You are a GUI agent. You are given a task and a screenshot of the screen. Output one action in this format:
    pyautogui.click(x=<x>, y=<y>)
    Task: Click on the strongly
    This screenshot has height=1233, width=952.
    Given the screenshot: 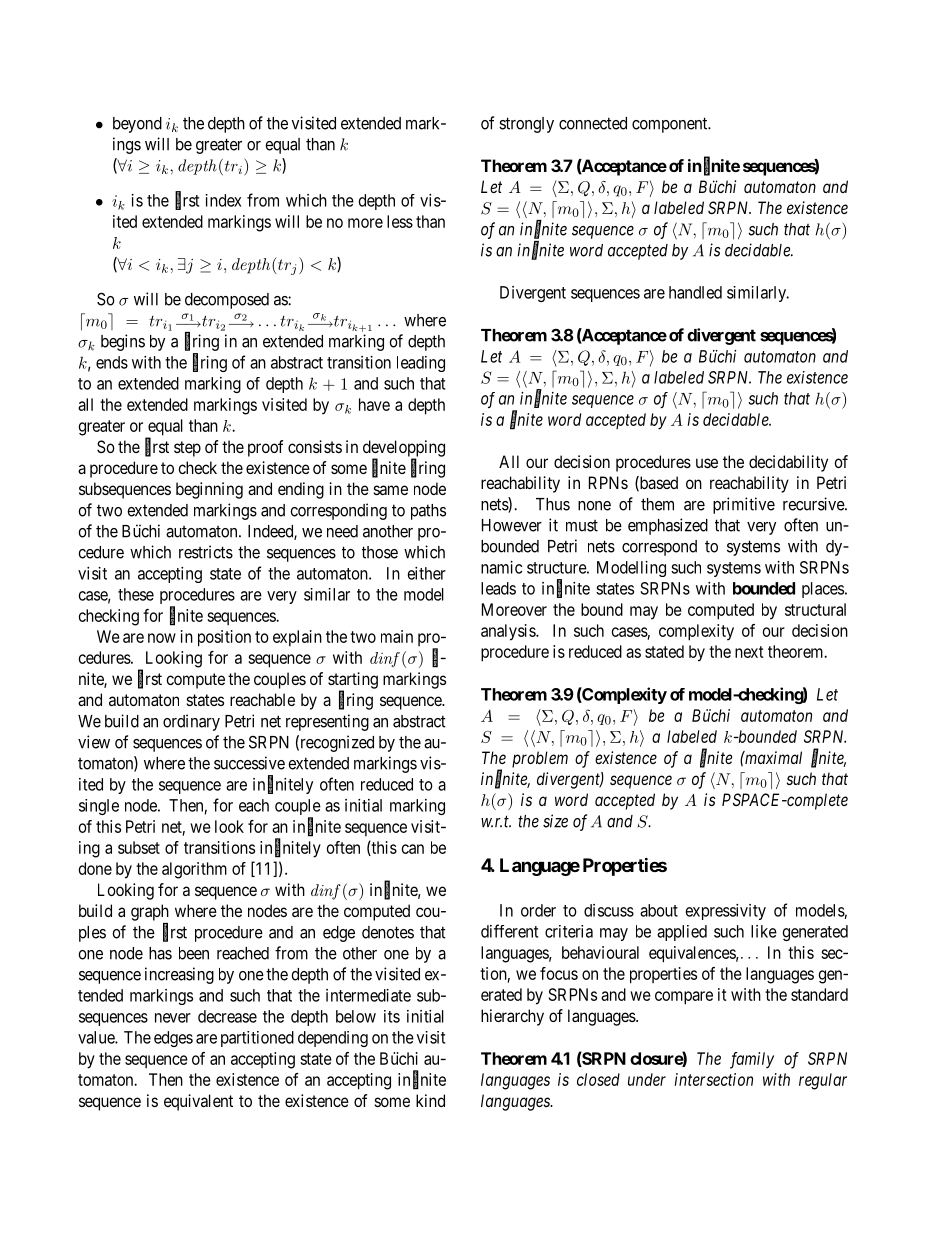 What is the action you would take?
    pyautogui.click(x=526, y=125)
